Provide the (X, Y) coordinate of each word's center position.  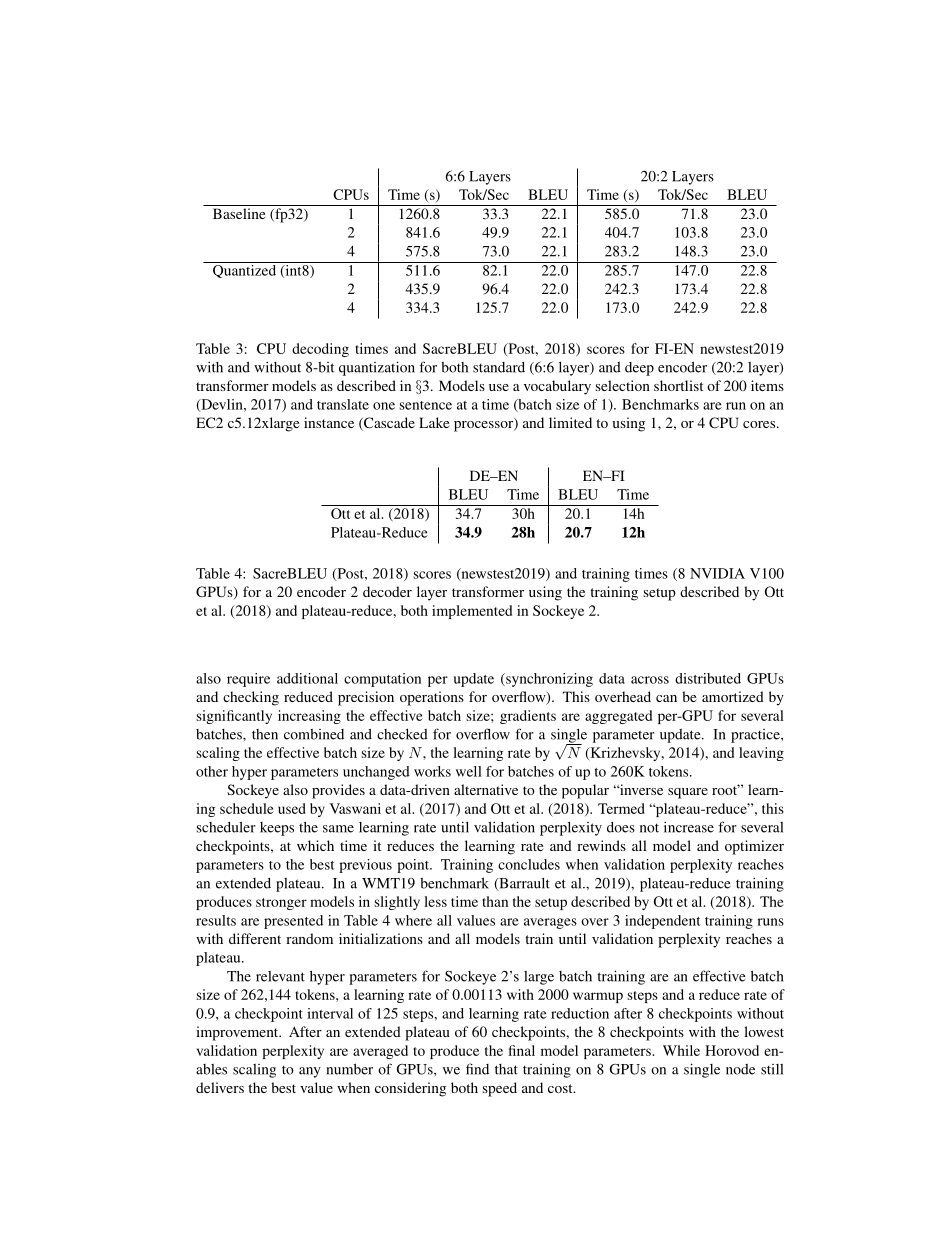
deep (639, 369)
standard (499, 367)
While (681, 1050)
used (292, 808)
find (477, 1069)
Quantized (245, 270)
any (310, 1072)
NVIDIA (717, 573)
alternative (486, 789)
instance (329, 422)
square (688, 793)
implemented (472, 612)
